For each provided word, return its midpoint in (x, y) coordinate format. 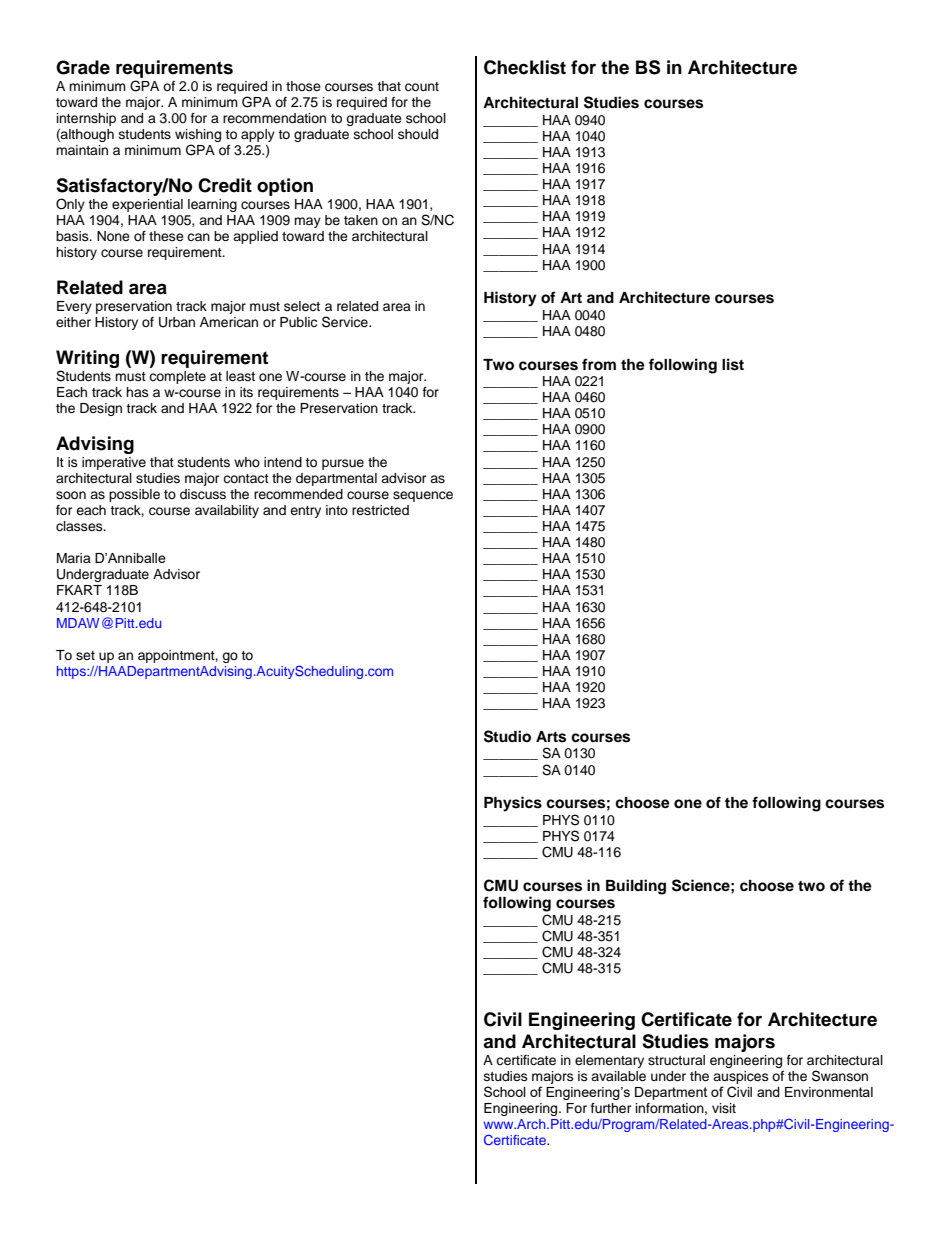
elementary (609, 1061)
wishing (198, 137)
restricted (380, 510)
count (422, 87)
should (418, 134)
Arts (551, 737)
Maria (74, 558)
